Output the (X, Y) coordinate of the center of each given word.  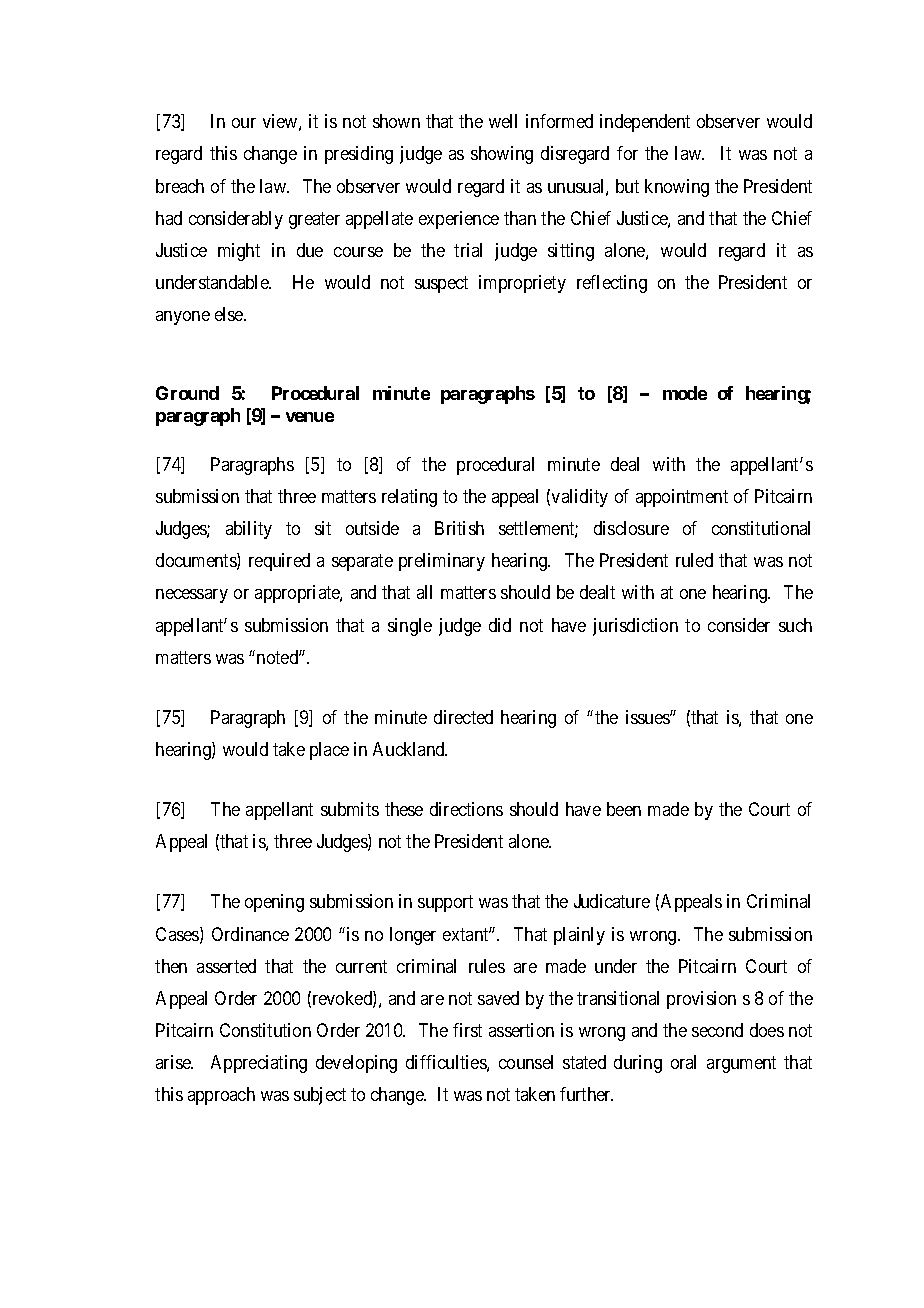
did (500, 625)
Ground (187, 393)
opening (274, 903)
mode (685, 393)
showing (502, 155)
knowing (677, 188)
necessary (192, 596)
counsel (526, 1062)
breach (180, 186)
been (624, 809)
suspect (441, 284)
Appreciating (259, 1064)
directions (466, 809)
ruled (694, 560)
